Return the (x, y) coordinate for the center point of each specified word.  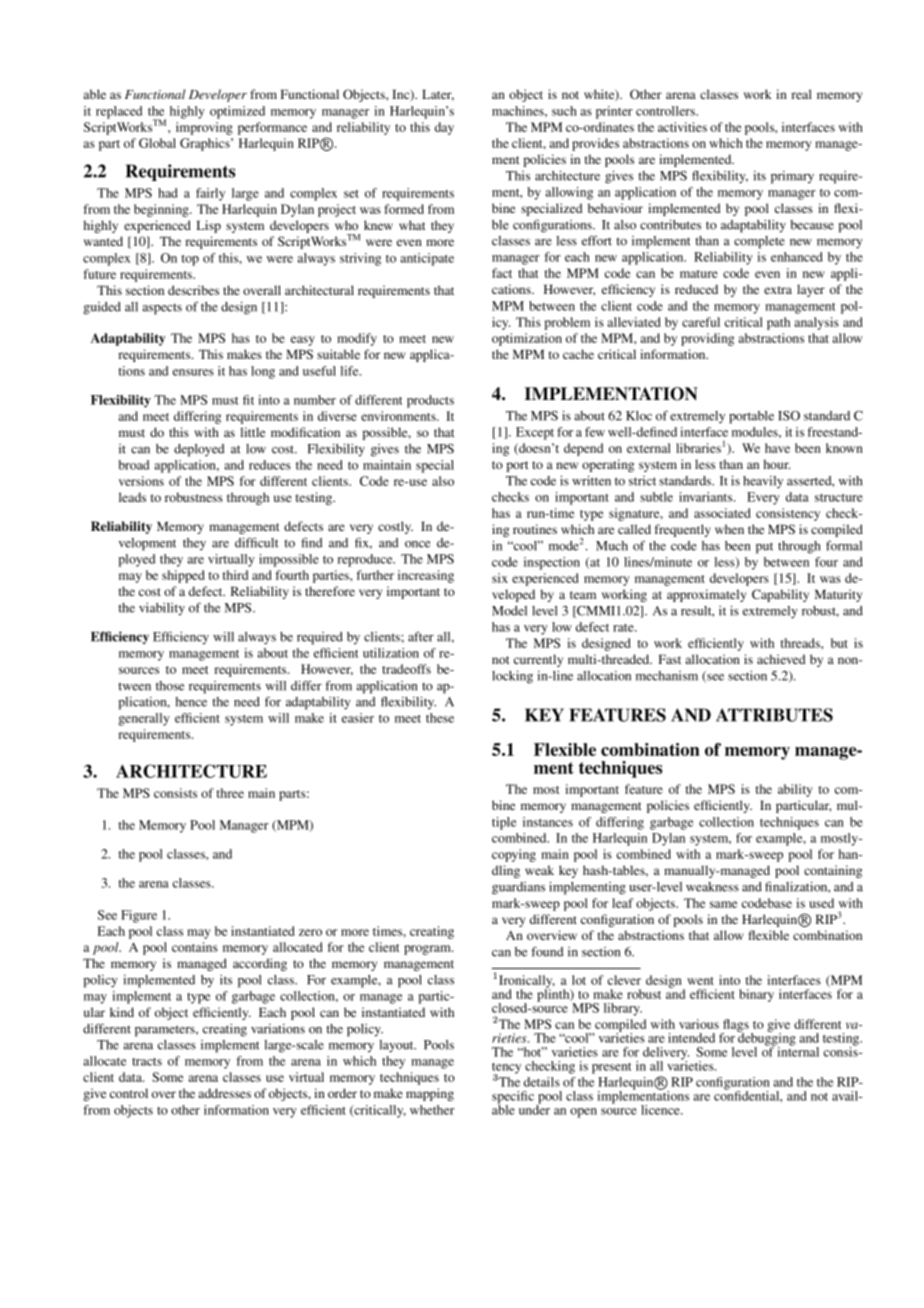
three (230, 793)
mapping (430, 1094)
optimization (527, 339)
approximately (706, 595)
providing (707, 339)
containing (833, 871)
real (801, 94)
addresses (224, 1093)
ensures (193, 372)
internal (797, 1051)
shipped (183, 576)
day (444, 128)
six (500, 578)
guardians (518, 888)
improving (204, 128)
